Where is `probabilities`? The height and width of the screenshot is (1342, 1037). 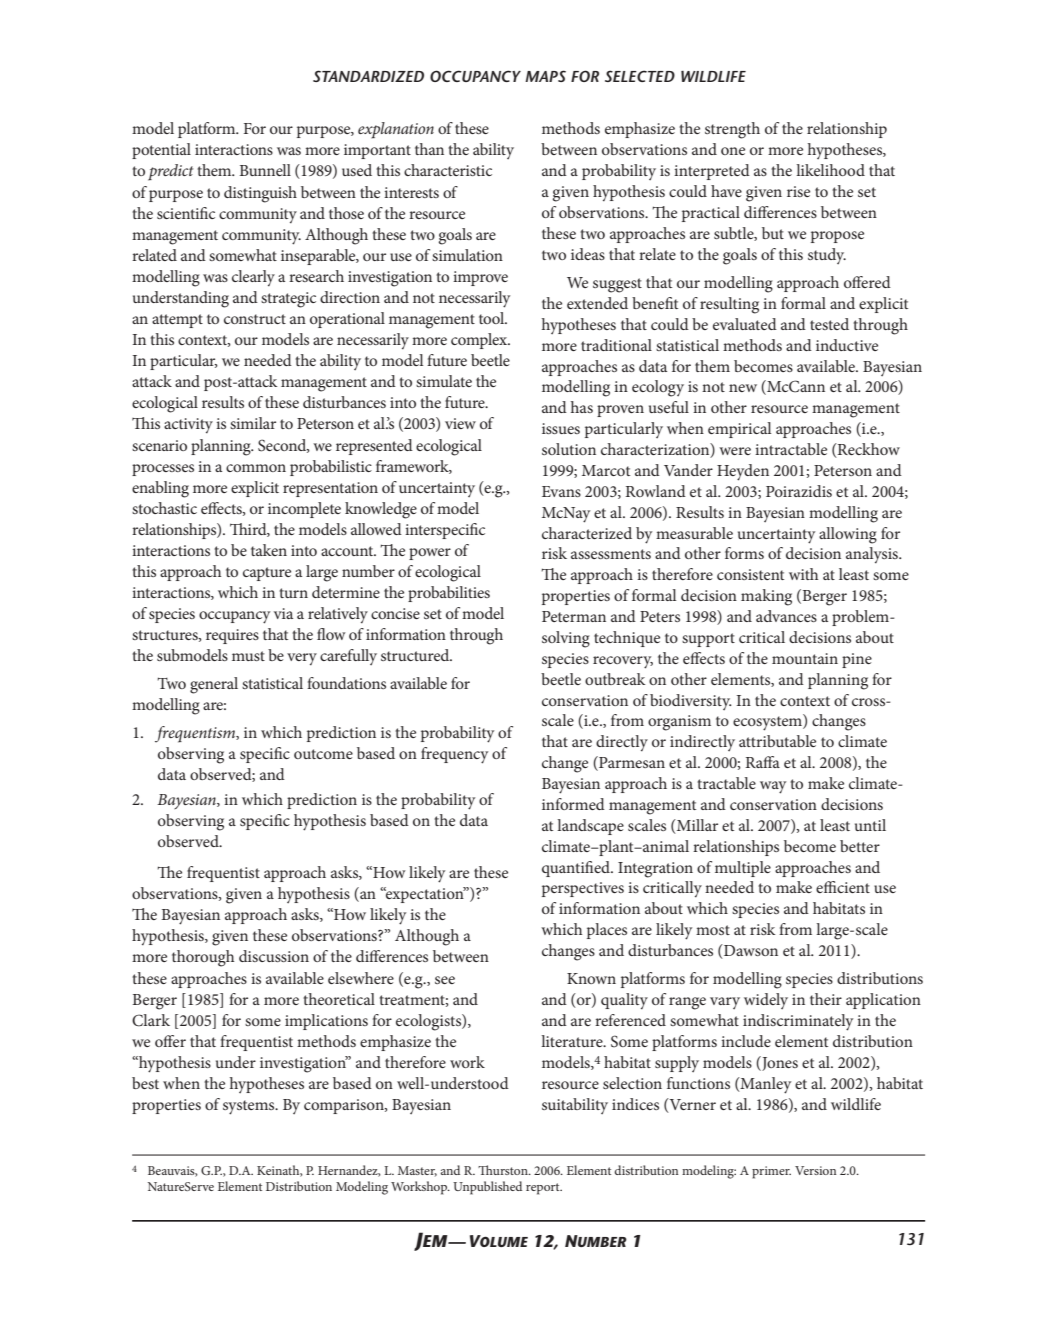 probabilities is located at coordinates (449, 594).
